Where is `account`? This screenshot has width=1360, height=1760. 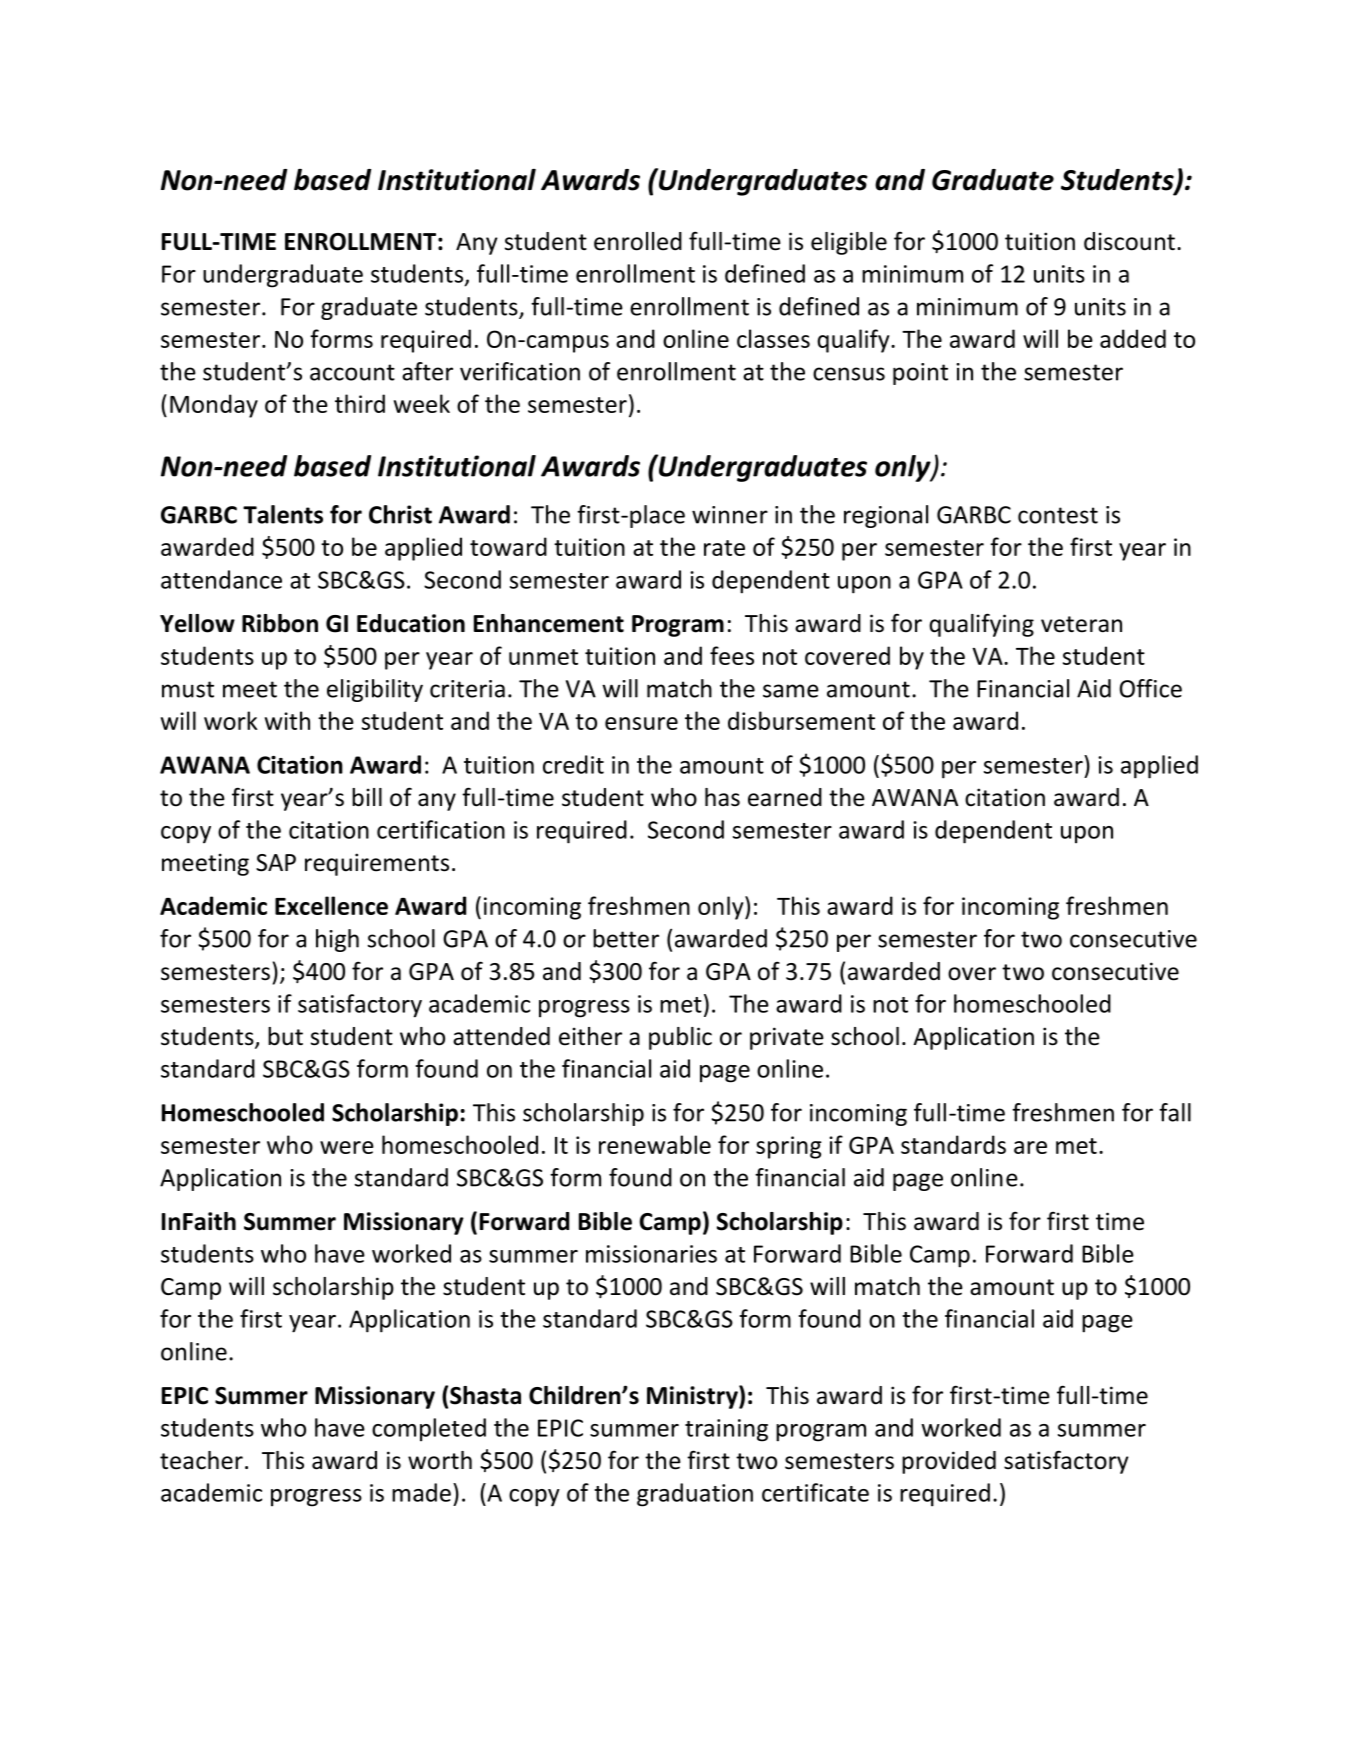 account is located at coordinates (352, 372).
